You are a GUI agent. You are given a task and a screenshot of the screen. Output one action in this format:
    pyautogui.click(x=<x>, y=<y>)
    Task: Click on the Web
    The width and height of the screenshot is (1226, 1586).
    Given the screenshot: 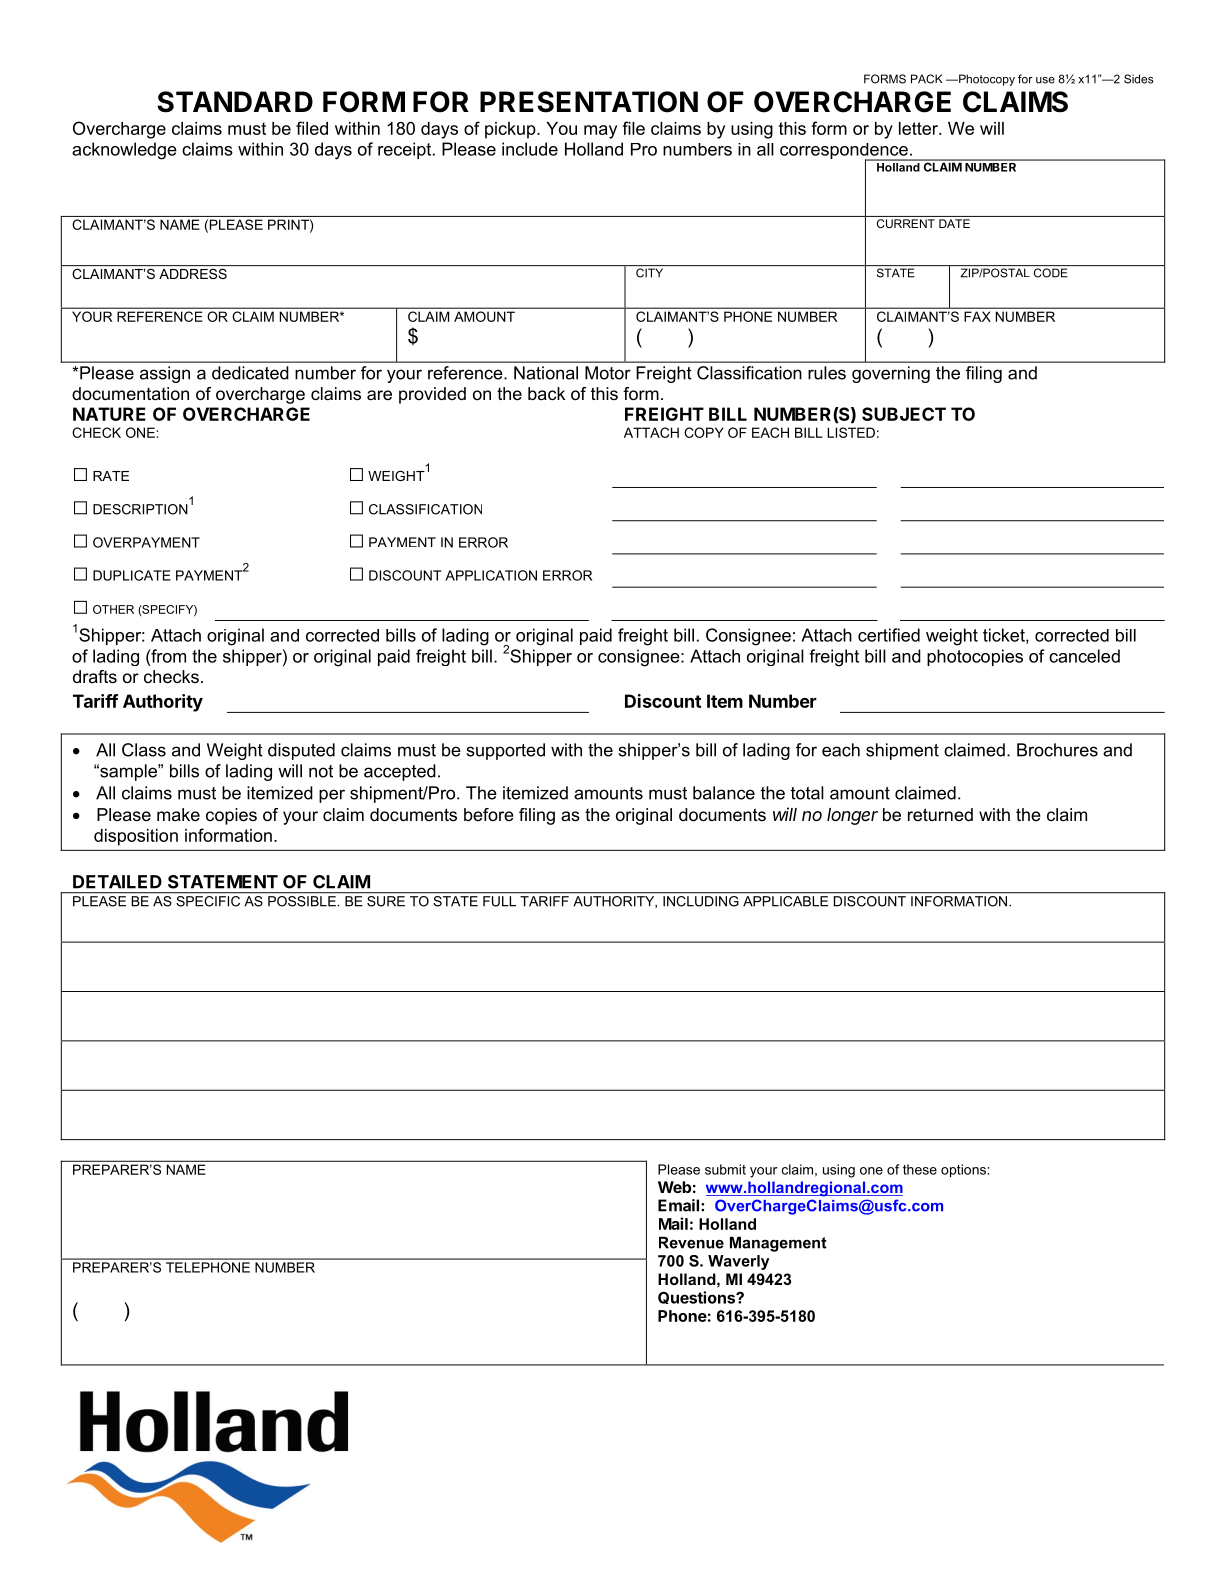 What is the action you would take?
    pyautogui.click(x=674, y=1187)
